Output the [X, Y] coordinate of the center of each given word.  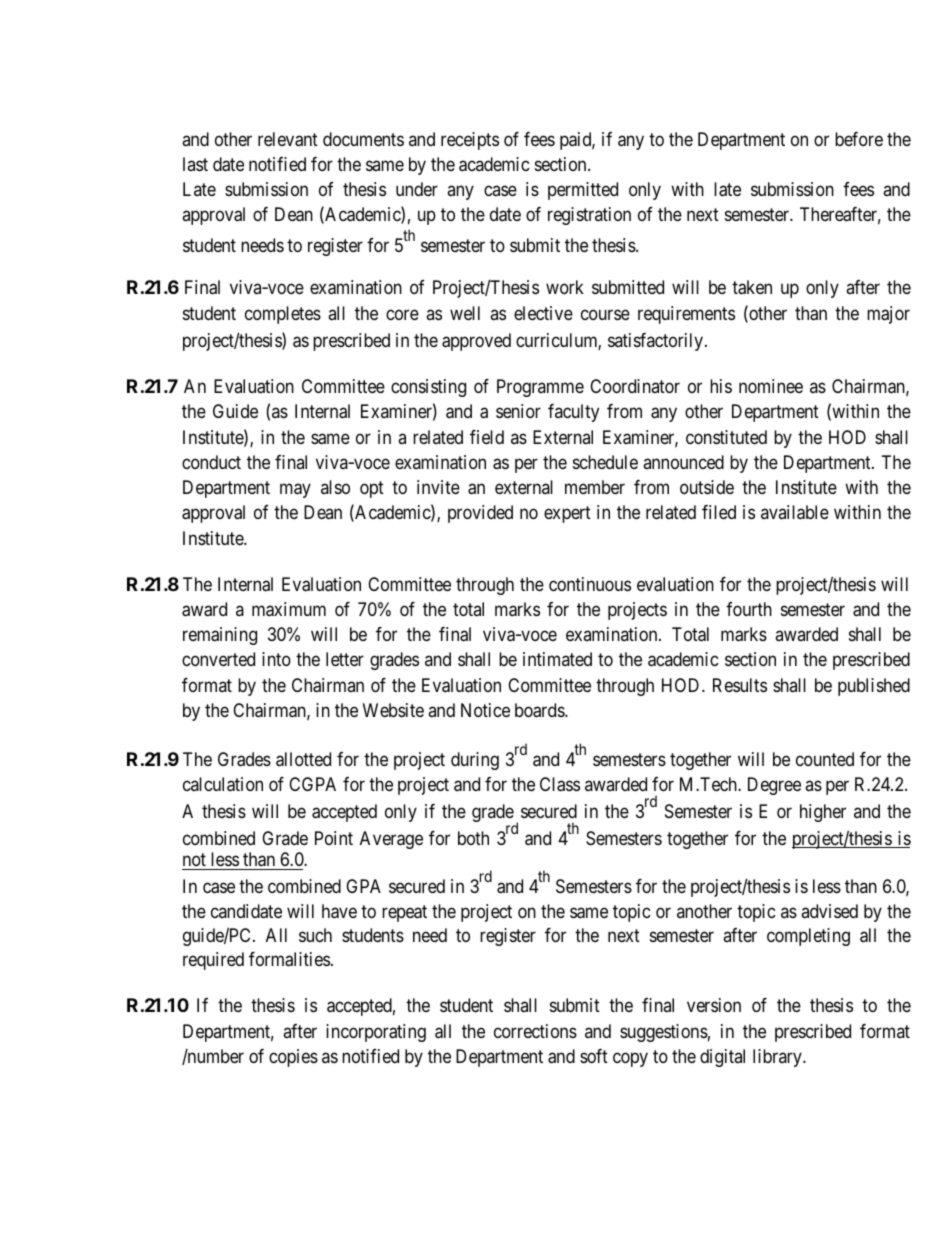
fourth [749, 609]
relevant [288, 139]
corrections [535, 1031]
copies [293, 1058]
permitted [583, 191]
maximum [289, 609]
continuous [590, 584]
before [859, 139]
